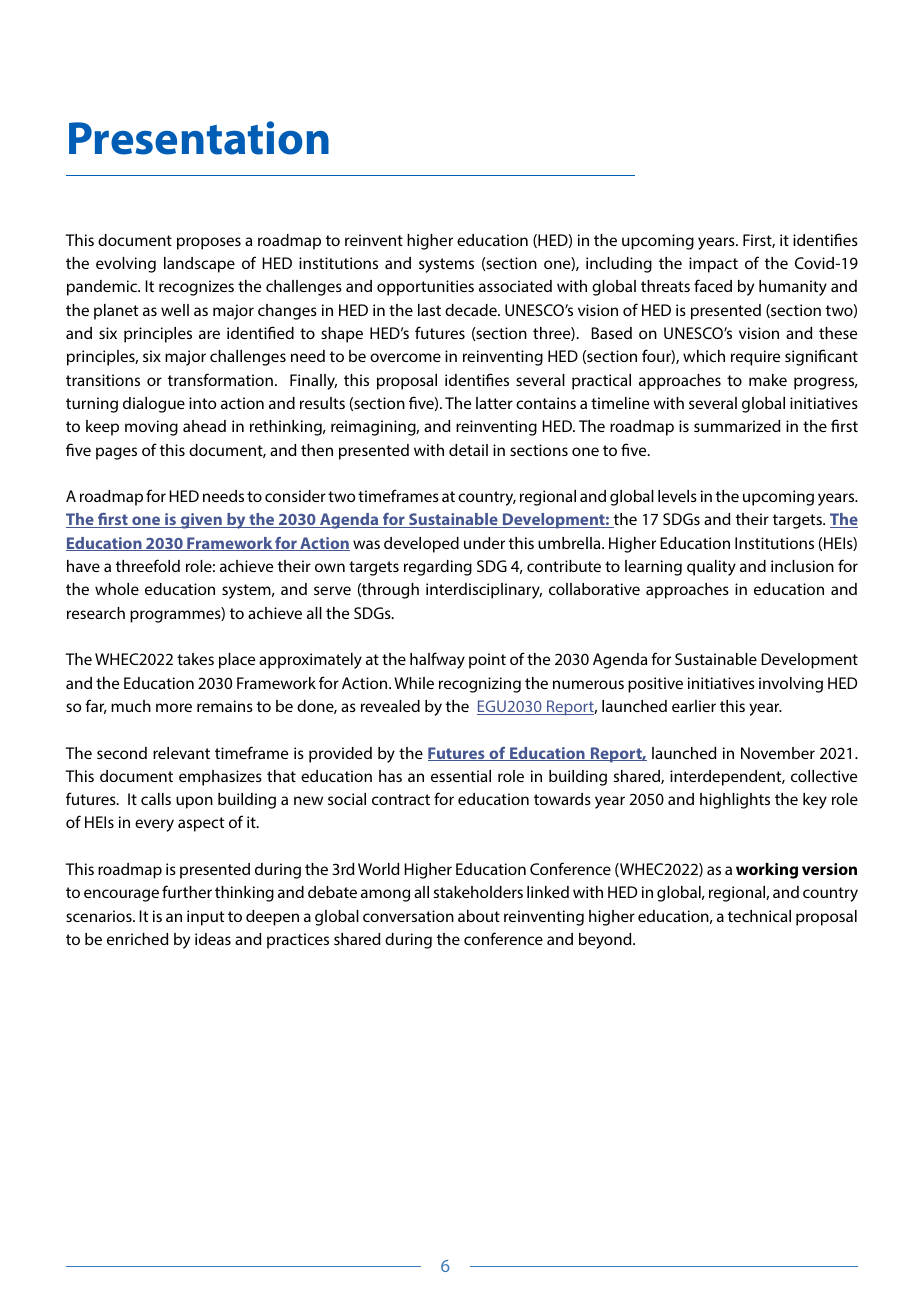  Describe the element at coordinates (199, 138) in the screenshot. I see `Presentation` at that location.
